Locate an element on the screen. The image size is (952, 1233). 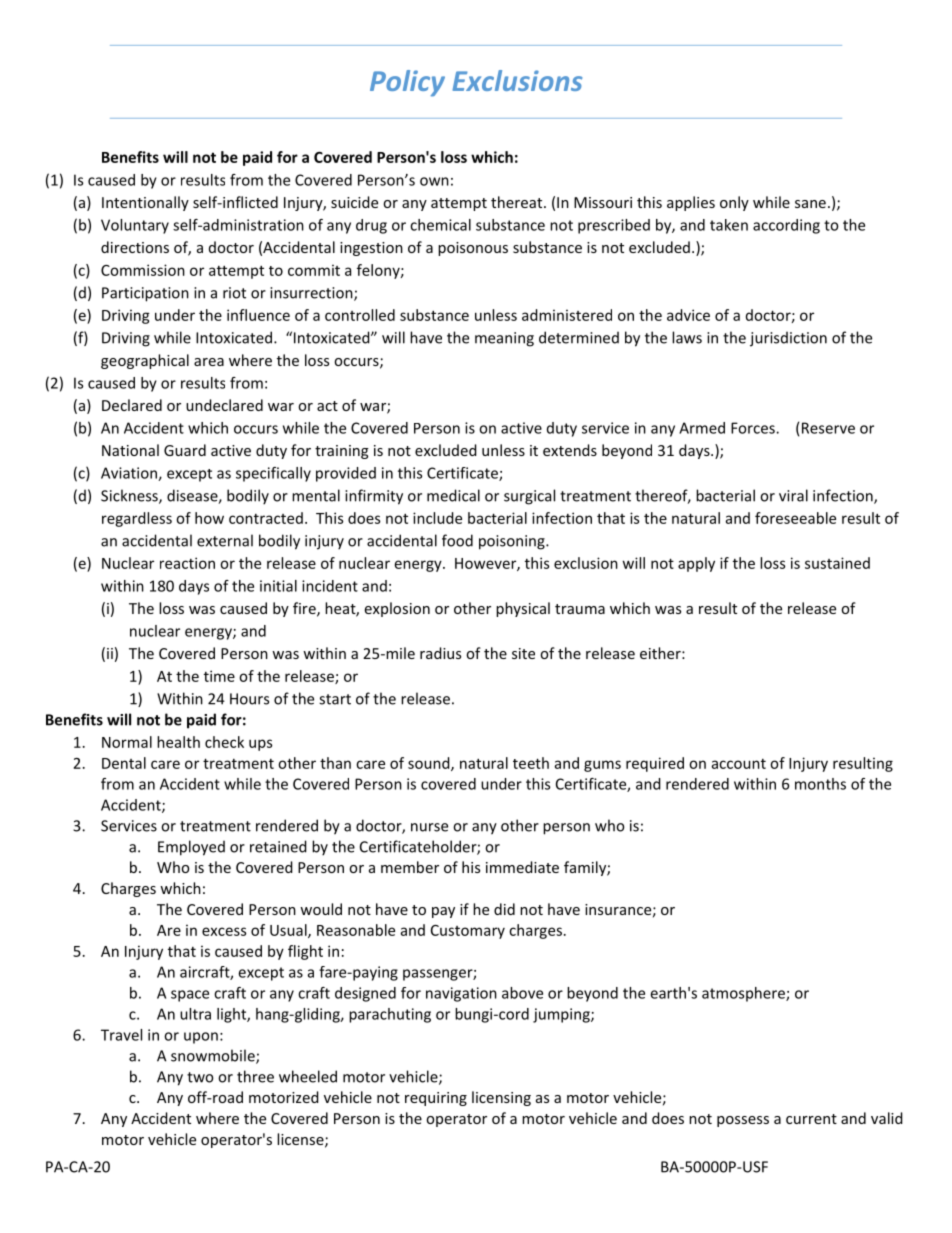
sane is located at coordinates (810, 204).
